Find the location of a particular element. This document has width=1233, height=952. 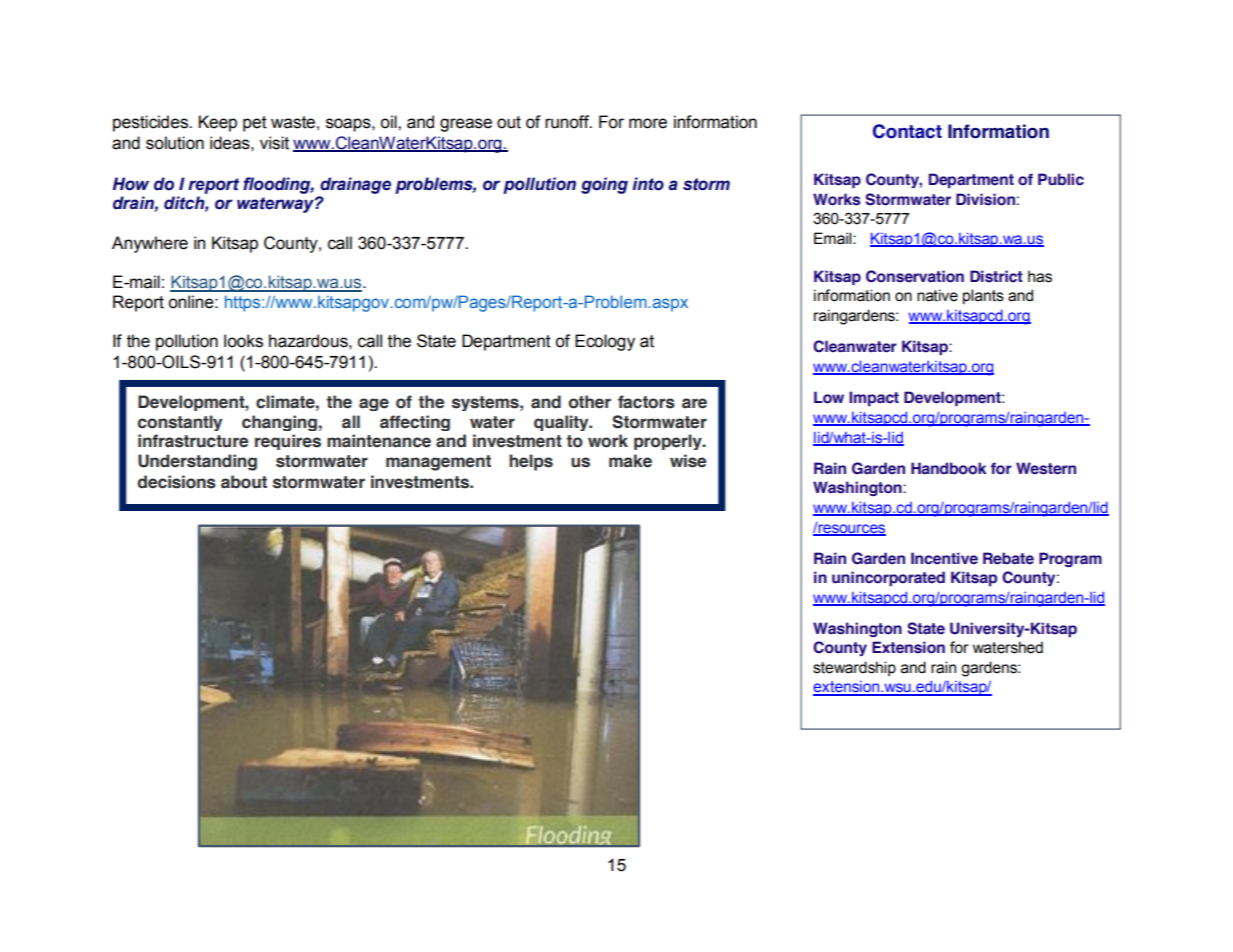

Impact is located at coordinates (874, 398).
